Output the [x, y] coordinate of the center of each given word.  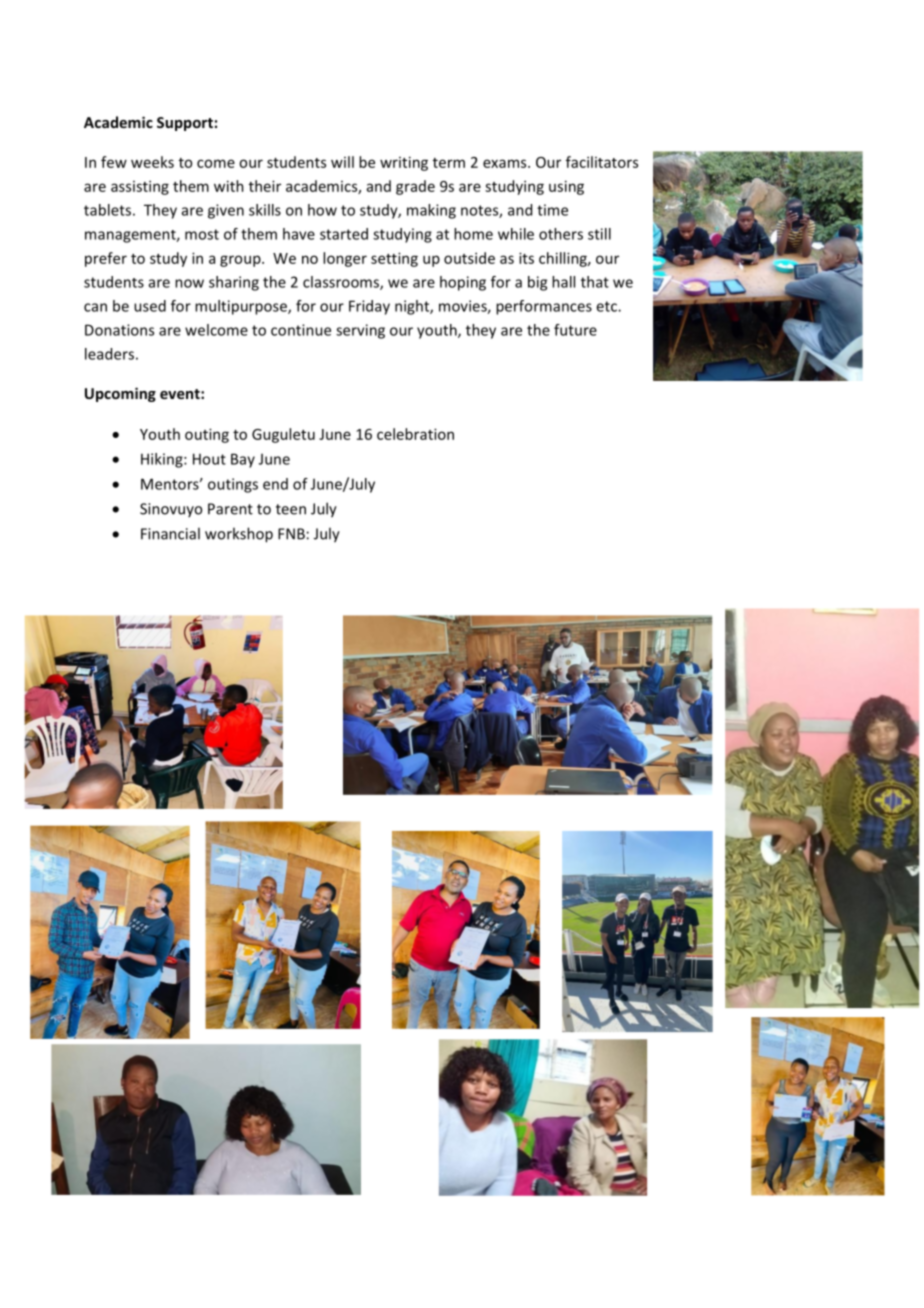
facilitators [602, 162]
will [342, 162]
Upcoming [120, 394]
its [526, 258]
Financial [170, 533]
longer [345, 259]
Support [185, 124]
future [575, 330]
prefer [106, 259]
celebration [415, 434]
